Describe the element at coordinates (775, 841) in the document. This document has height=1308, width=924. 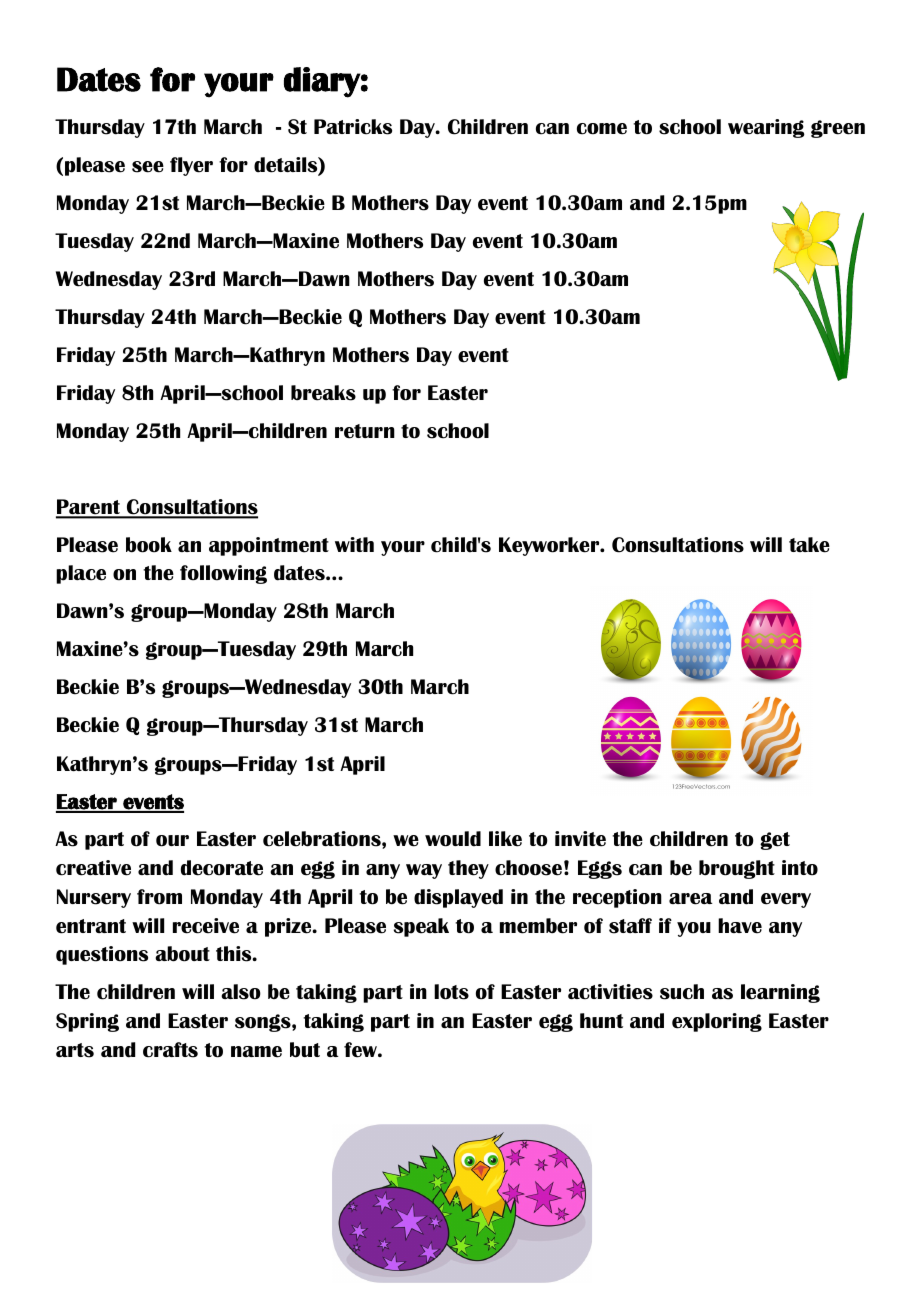
I see `get` at that location.
